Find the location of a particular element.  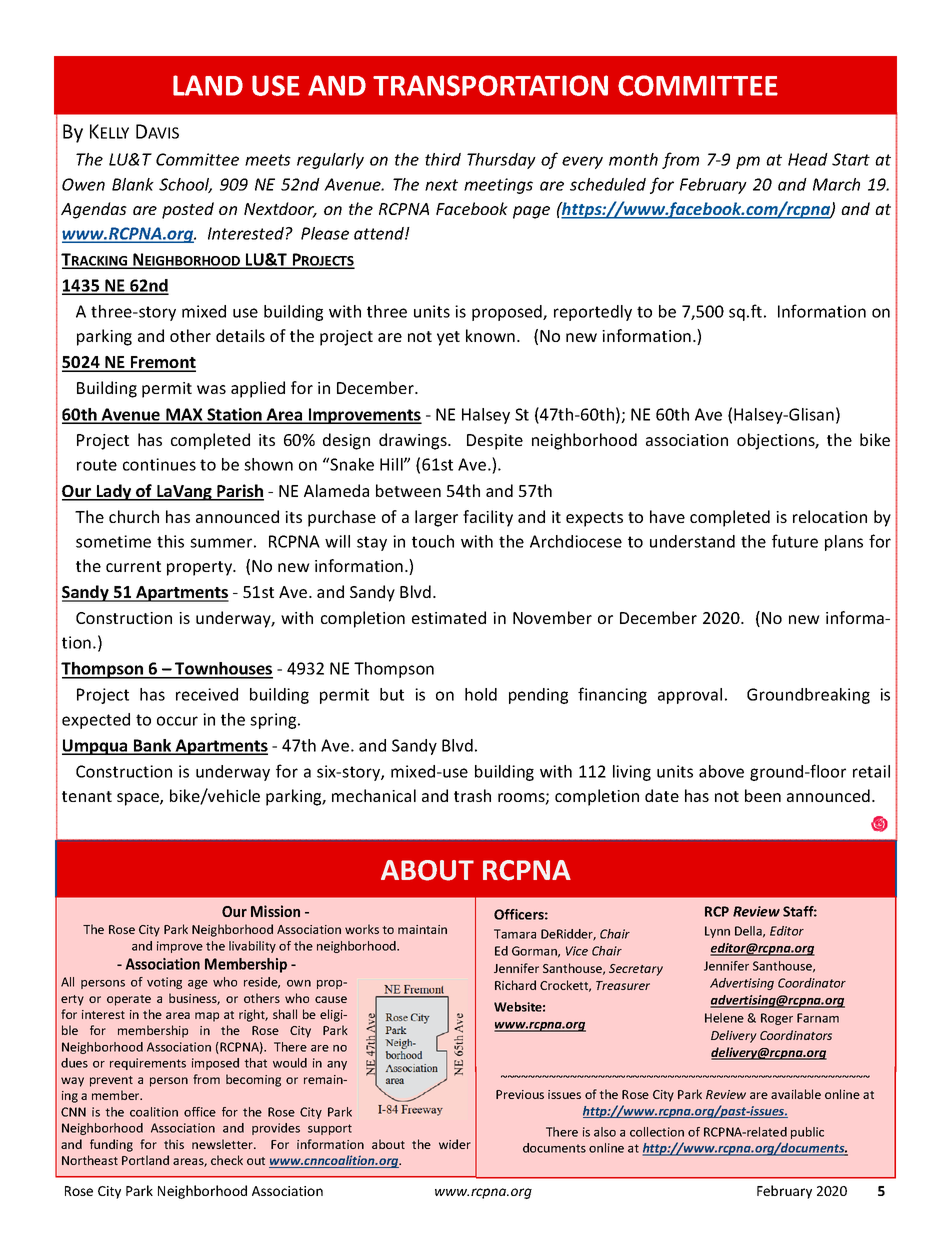

newsletter is located at coordinates (224, 1144).
